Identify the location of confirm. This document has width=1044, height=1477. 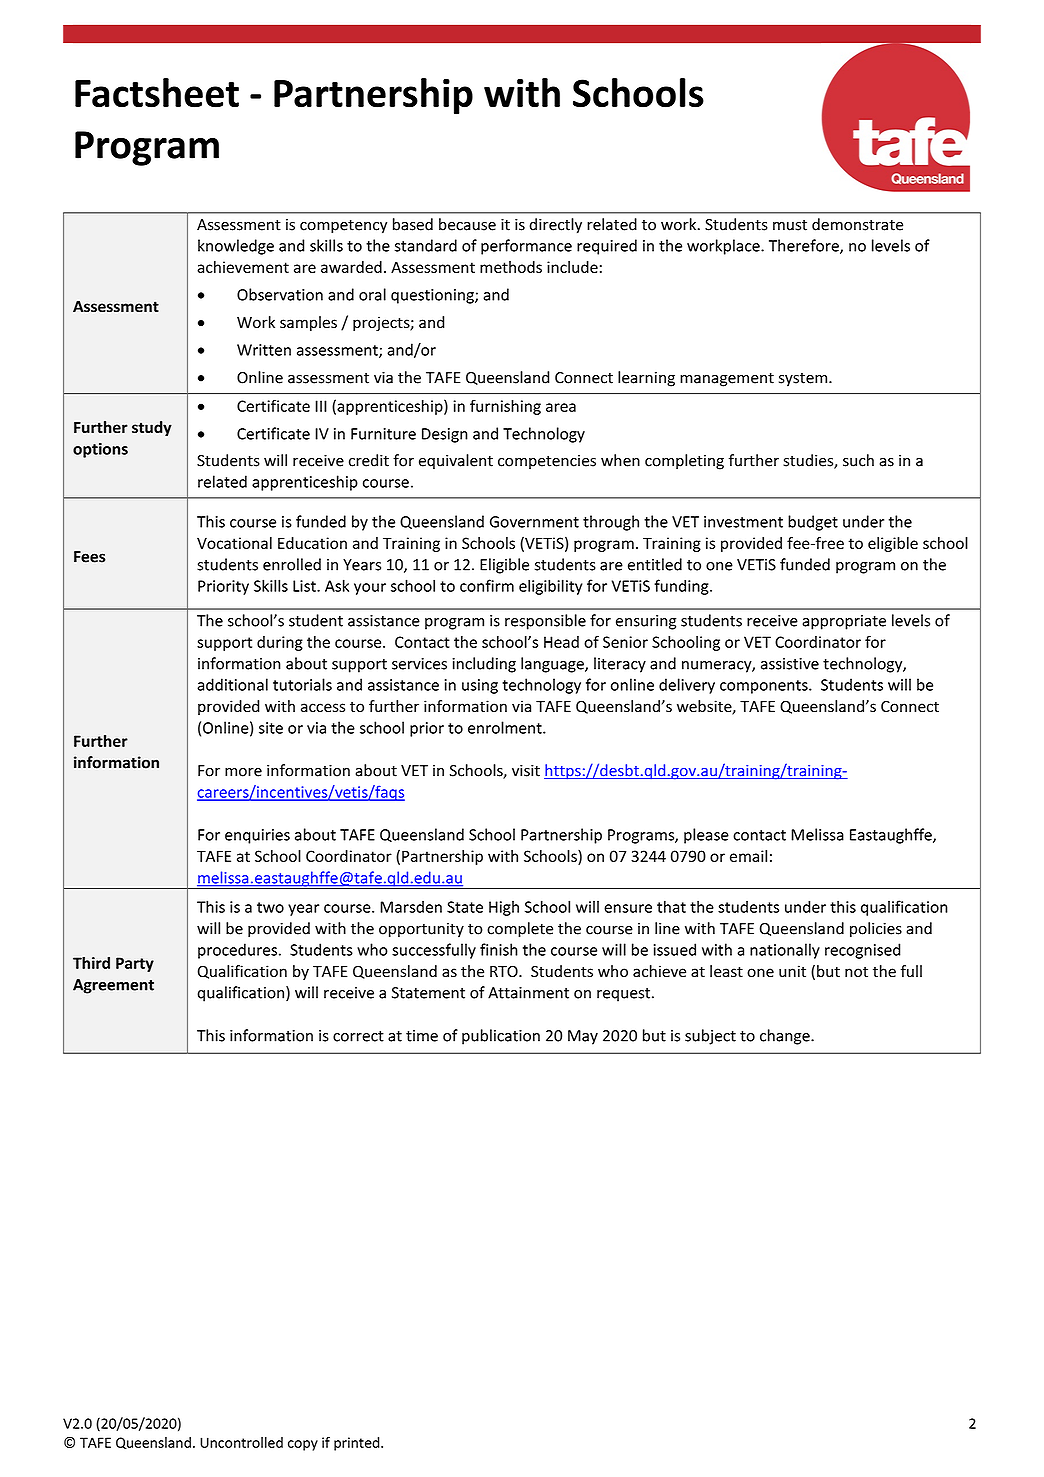
(487, 585).
